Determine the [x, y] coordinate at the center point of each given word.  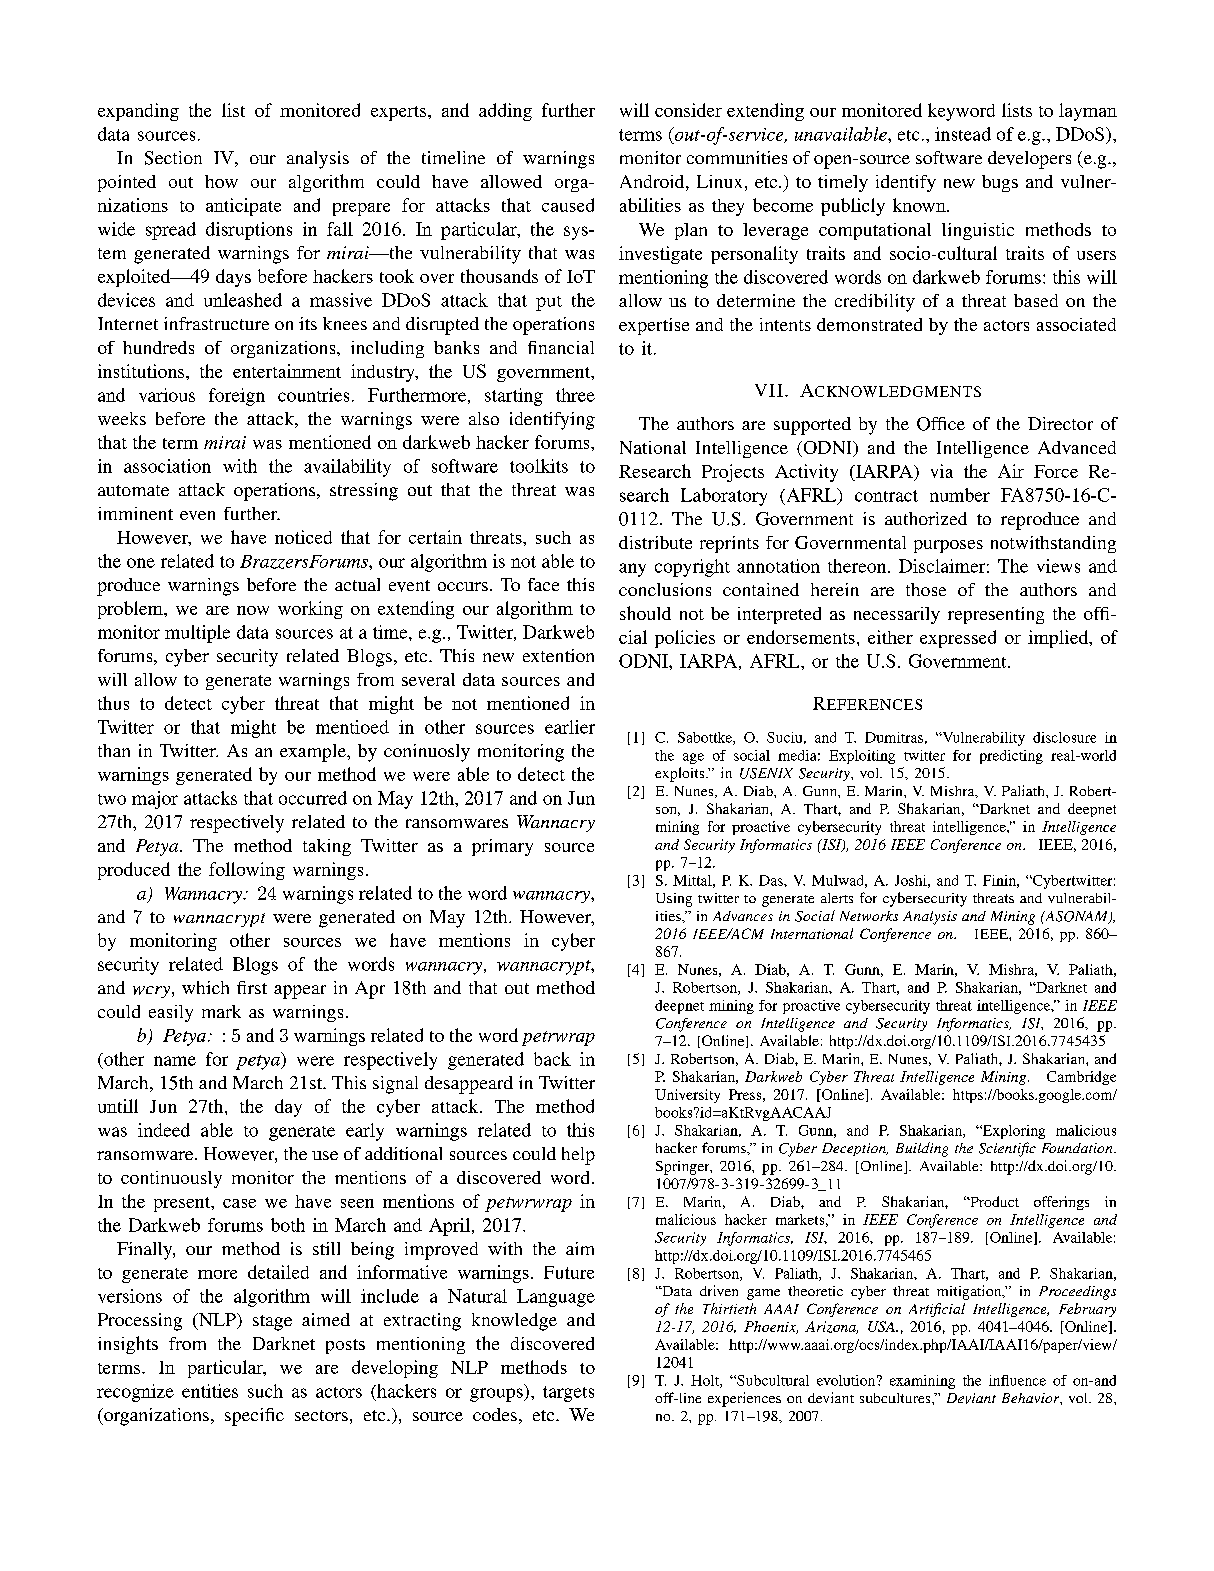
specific [254, 1417]
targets [568, 1394]
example [314, 753]
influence [1017, 1380]
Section [173, 158]
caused [568, 205]
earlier [570, 727]
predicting [1011, 757]
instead [963, 134]
